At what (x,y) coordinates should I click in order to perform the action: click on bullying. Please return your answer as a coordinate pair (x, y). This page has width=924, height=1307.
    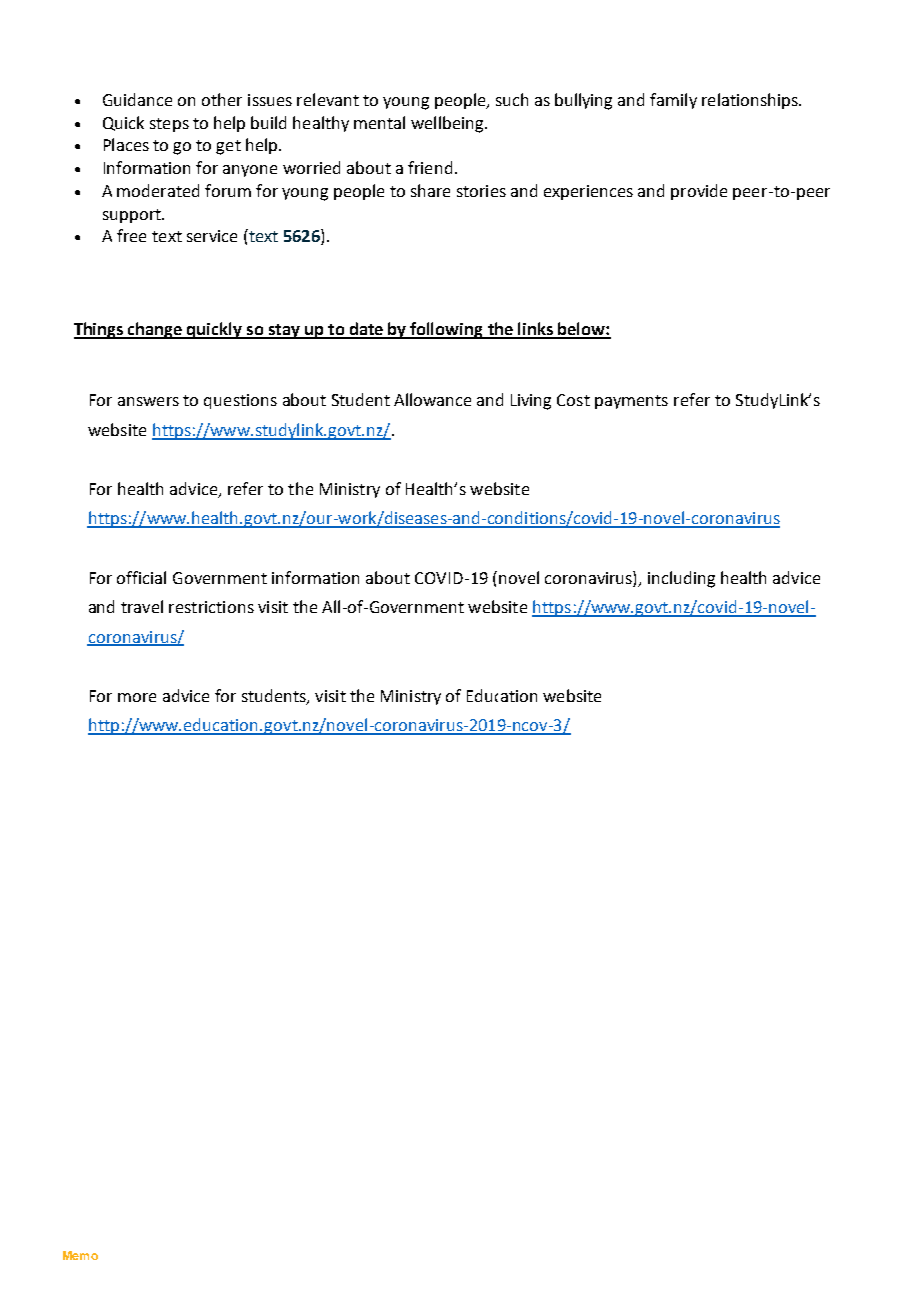
    Looking at the image, I should click on (583, 101).
